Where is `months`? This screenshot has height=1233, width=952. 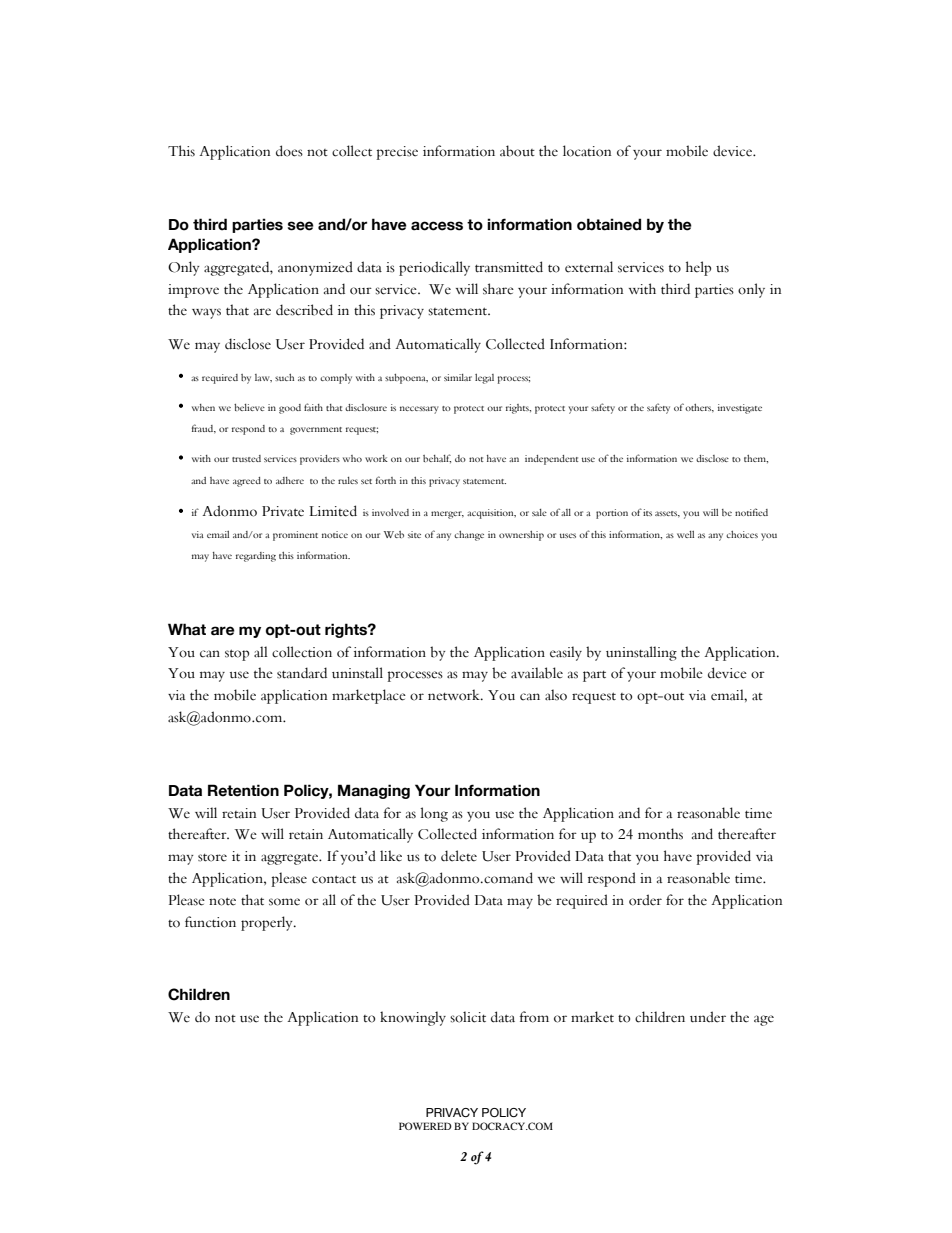
months is located at coordinates (660, 834).
